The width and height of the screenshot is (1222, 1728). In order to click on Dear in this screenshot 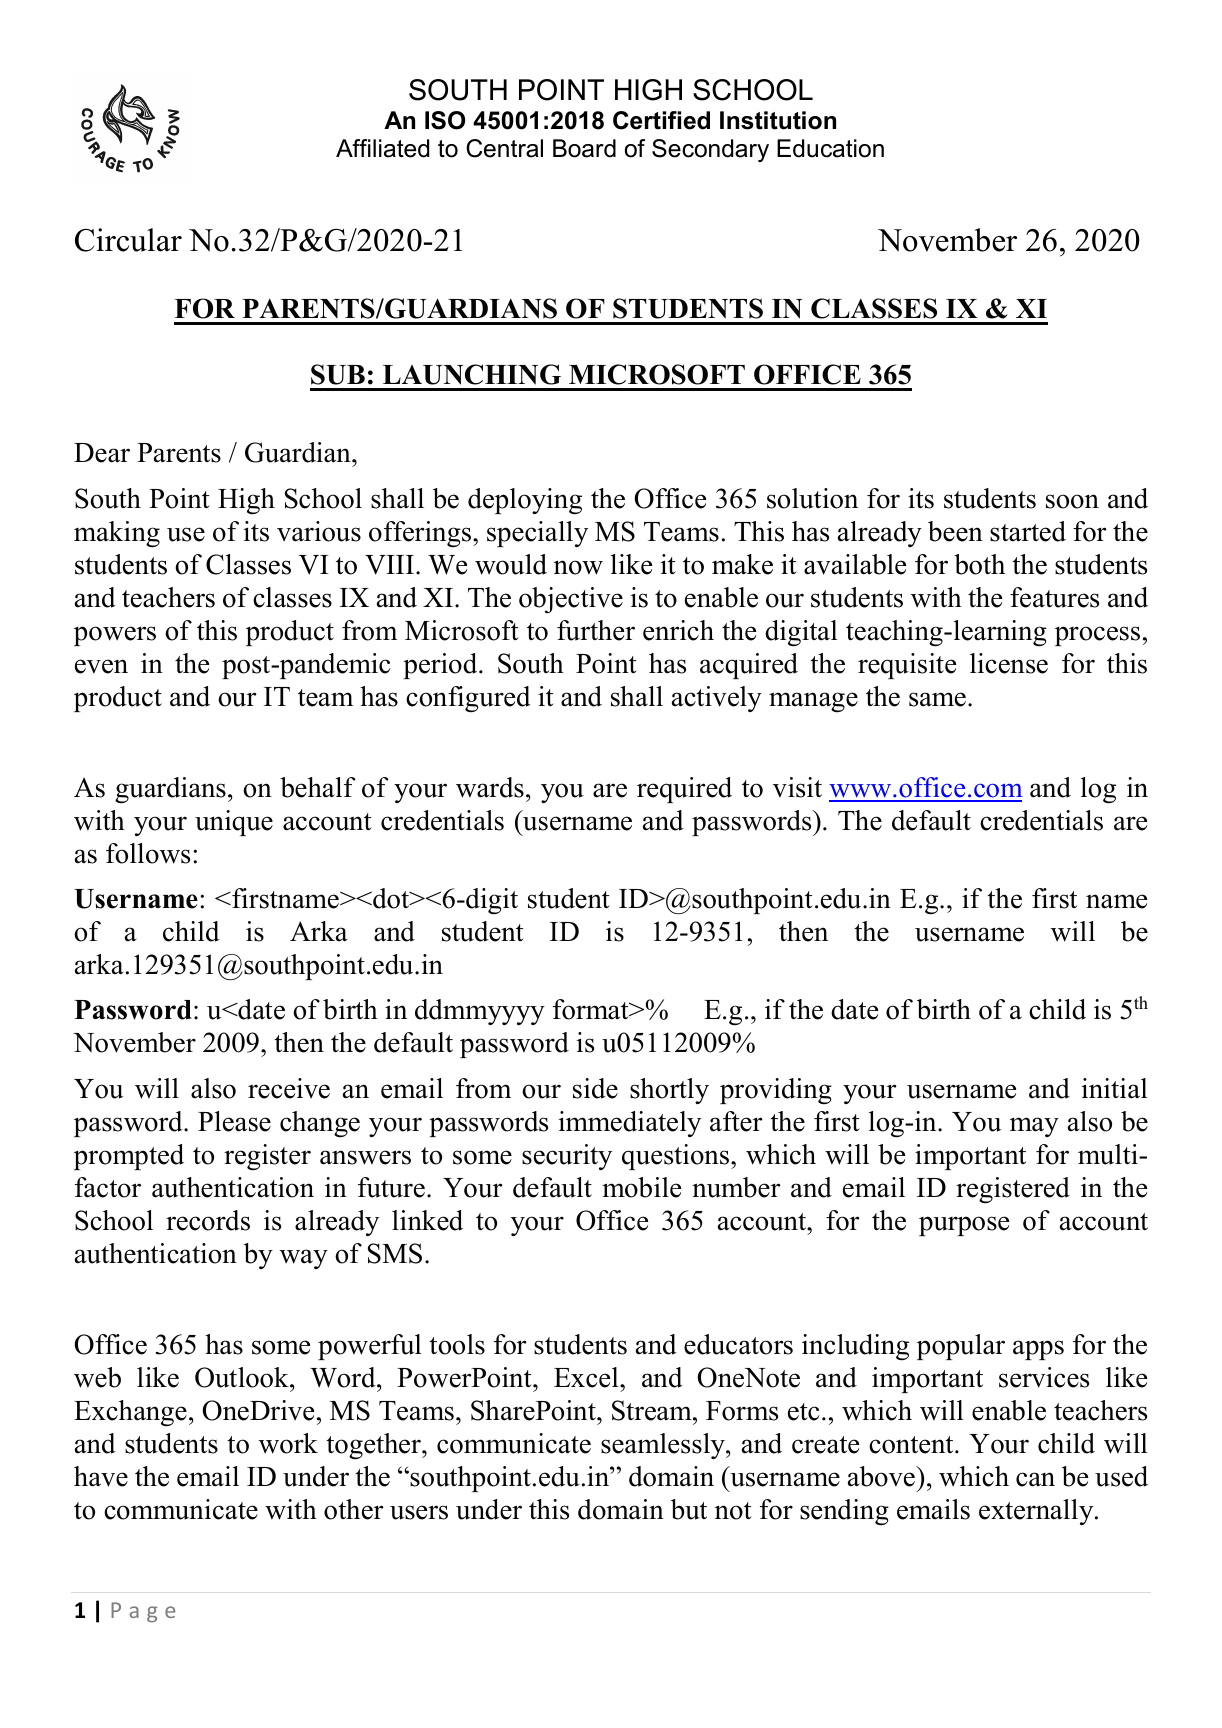, I will do `click(102, 453)`.
